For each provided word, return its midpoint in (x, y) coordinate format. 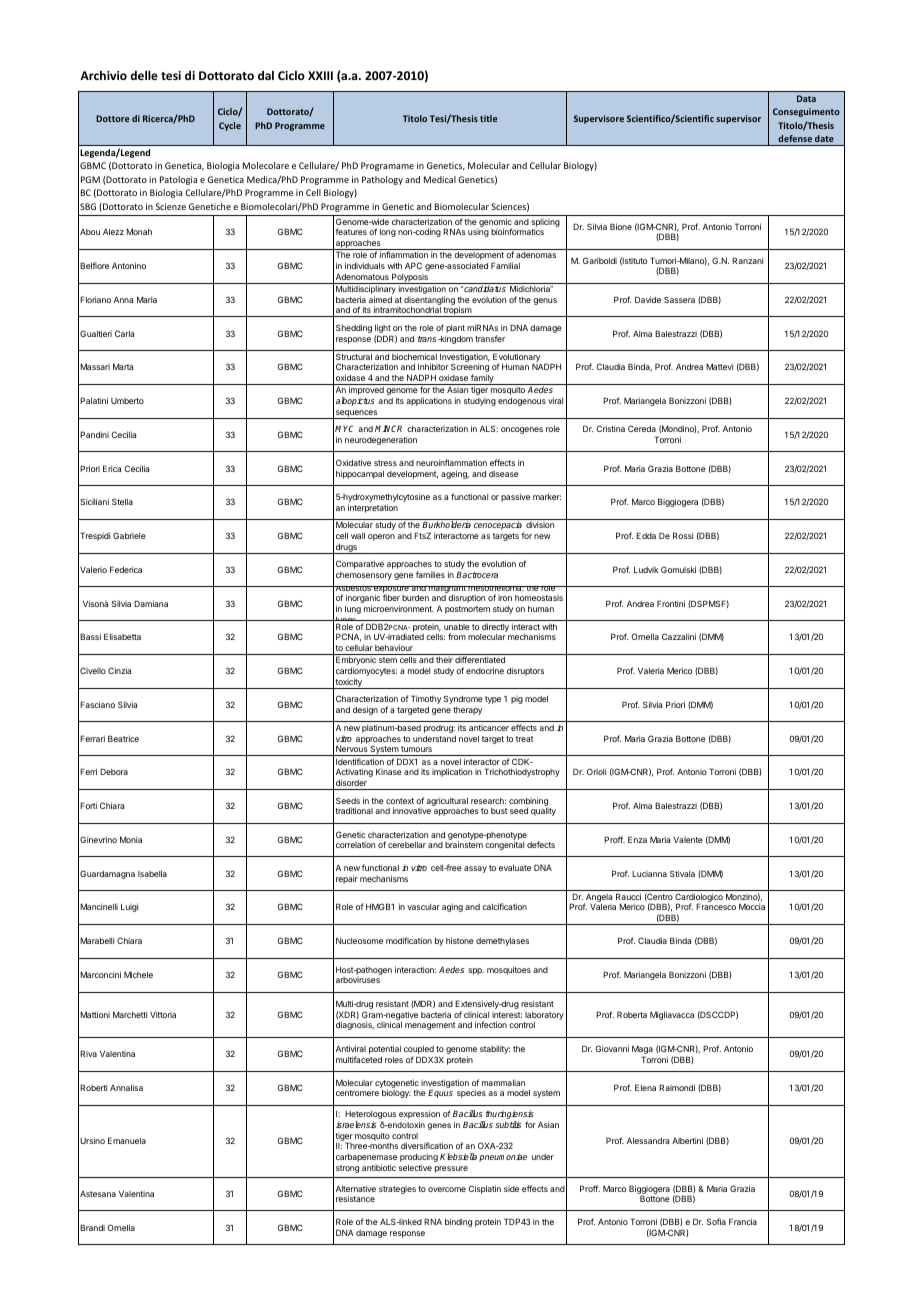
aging (452, 907)
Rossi (683, 535)
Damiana (151, 603)
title (488, 118)
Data (806, 98)
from (457, 636)
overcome (447, 1189)
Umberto (127, 401)
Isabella (152, 874)
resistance (355, 1198)
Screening (470, 369)
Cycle (230, 126)
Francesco (716, 906)
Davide (648, 299)
